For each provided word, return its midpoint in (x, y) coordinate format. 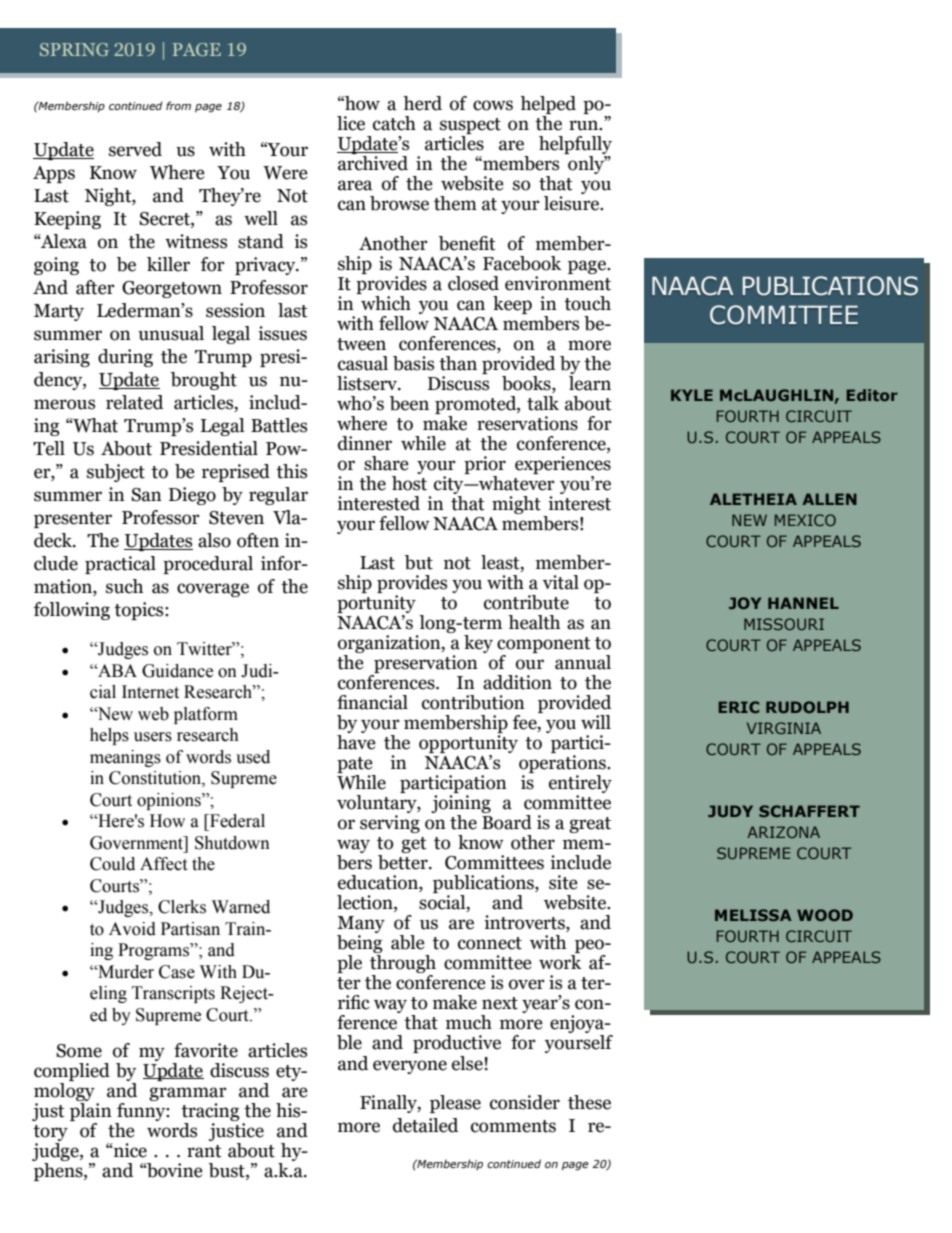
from (178, 105)
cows (493, 105)
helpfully (575, 146)
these (589, 1102)
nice (129, 1150)
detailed (425, 1125)
